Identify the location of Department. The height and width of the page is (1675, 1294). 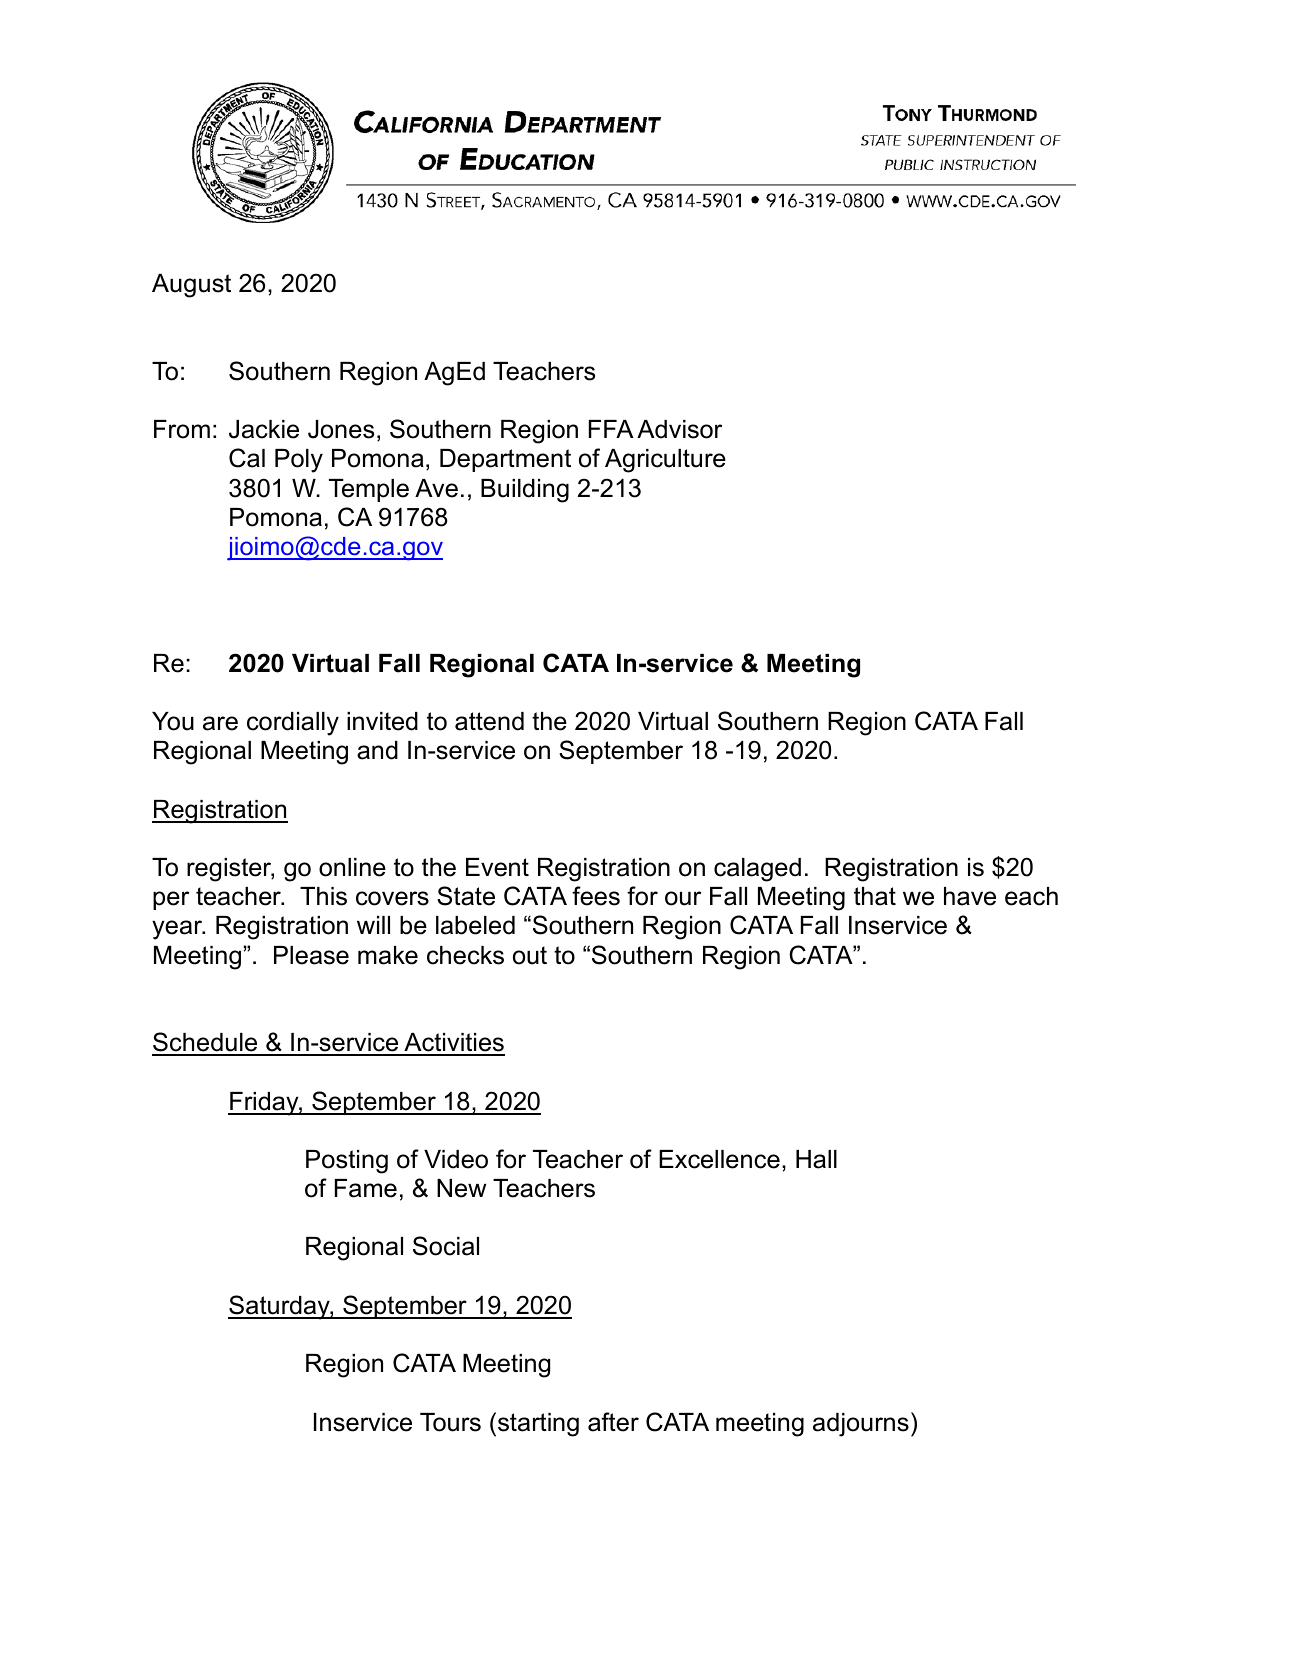
(505, 460).
